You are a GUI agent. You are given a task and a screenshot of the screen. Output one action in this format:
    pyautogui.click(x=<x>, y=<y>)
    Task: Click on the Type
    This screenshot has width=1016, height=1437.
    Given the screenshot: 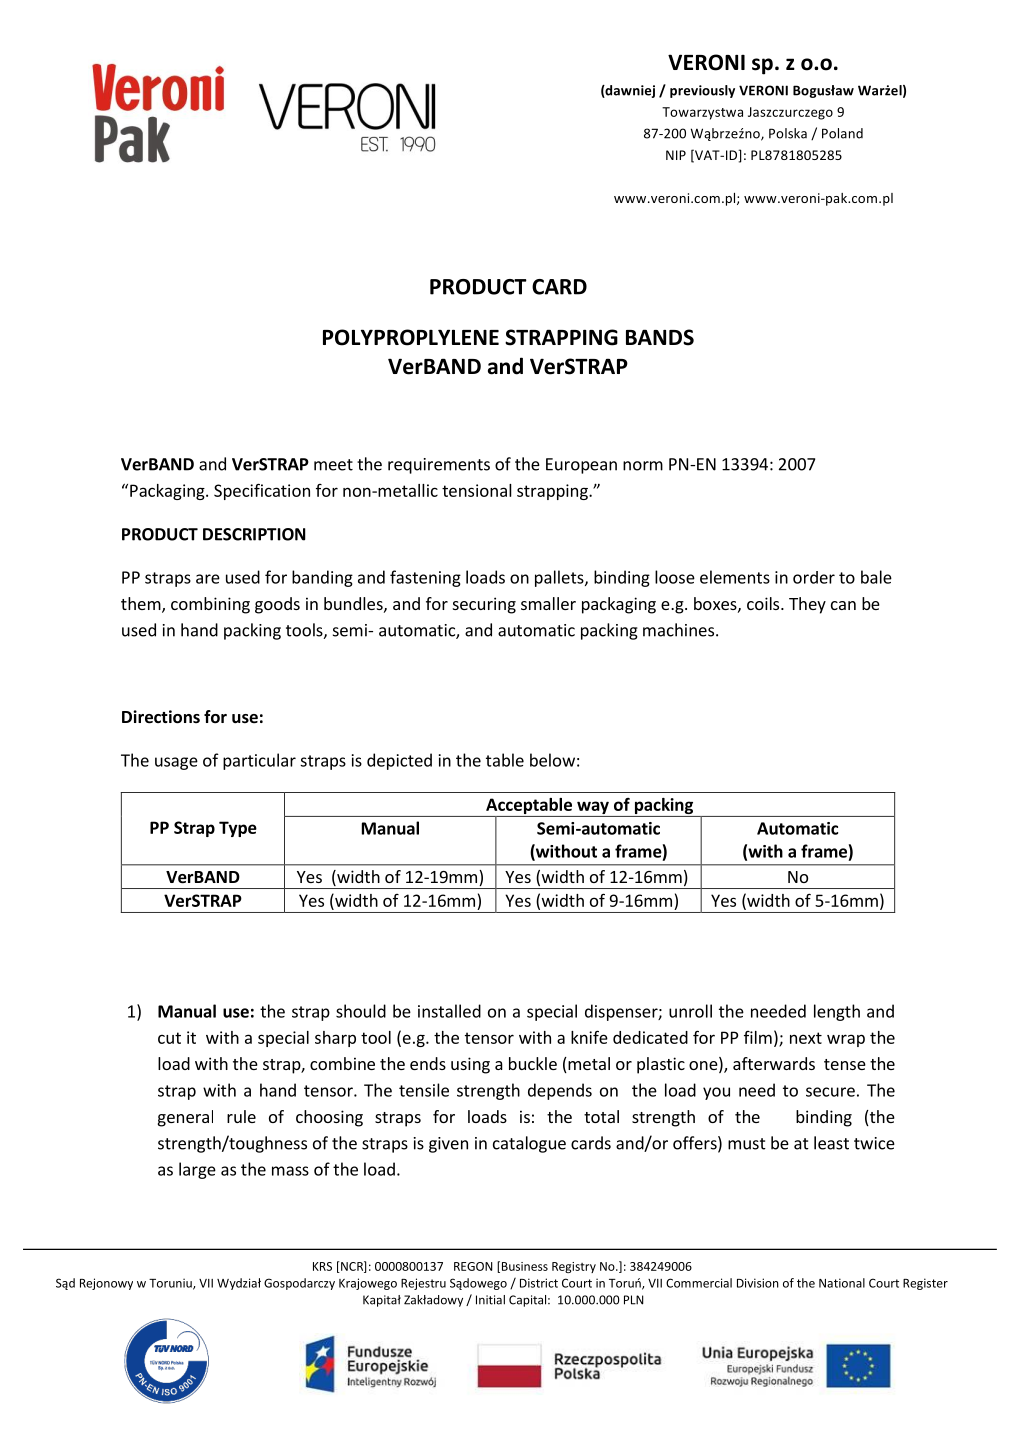 What is the action you would take?
    pyautogui.click(x=238, y=829)
